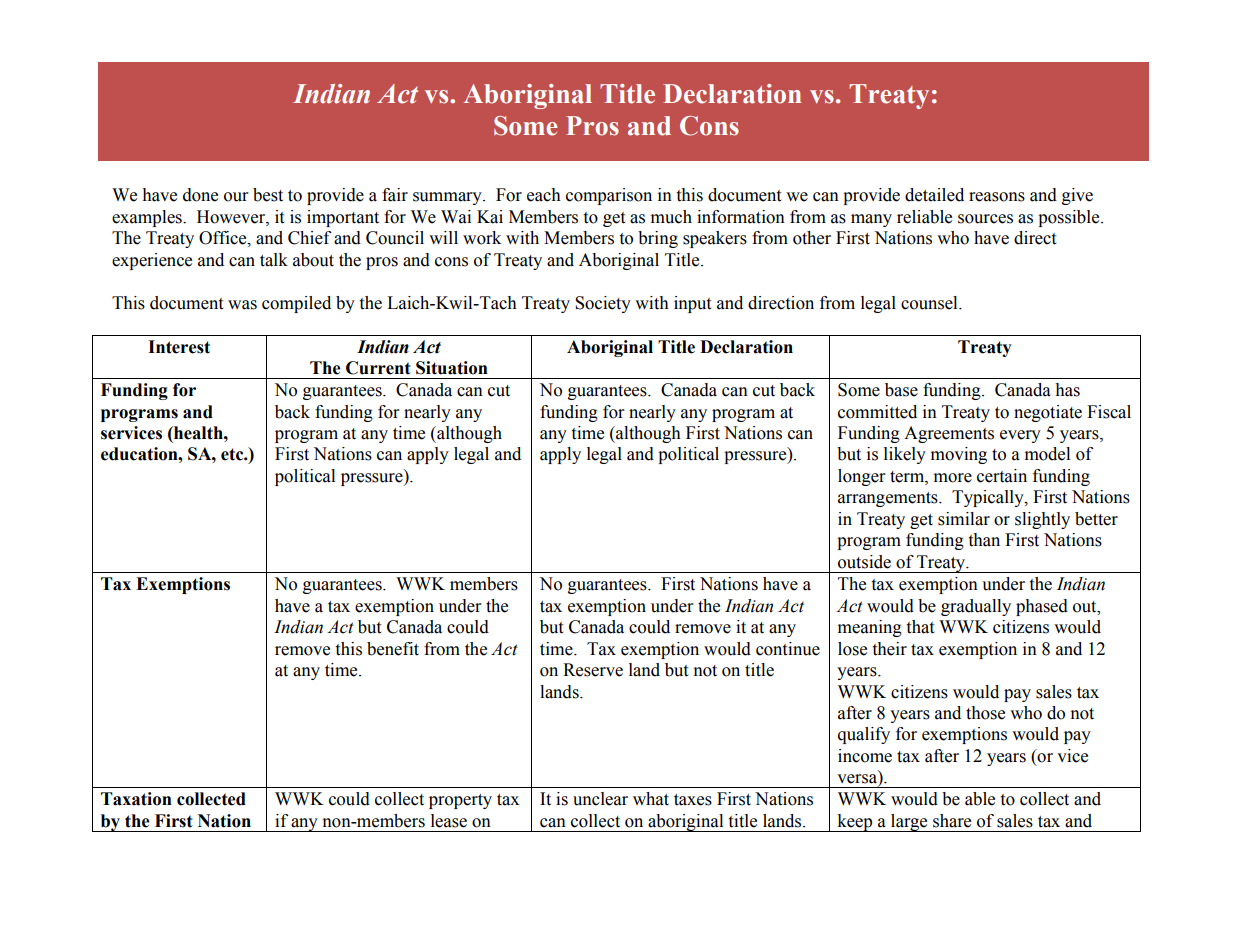 The width and height of the screenshot is (1233, 952). Describe the element at coordinates (671, 217) in the screenshot. I see `much` at that location.
